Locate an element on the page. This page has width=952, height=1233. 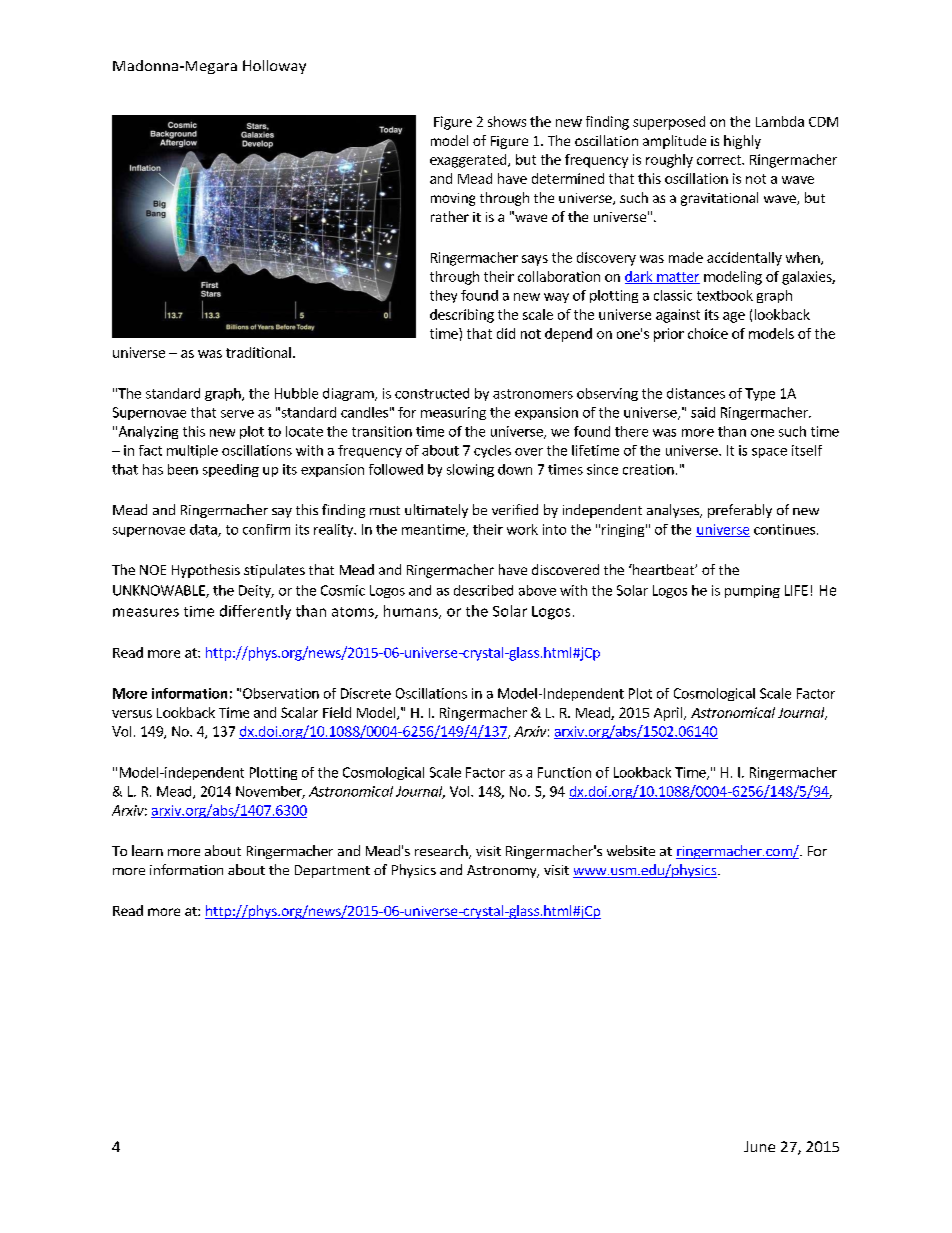
Department is located at coordinates (332, 871).
